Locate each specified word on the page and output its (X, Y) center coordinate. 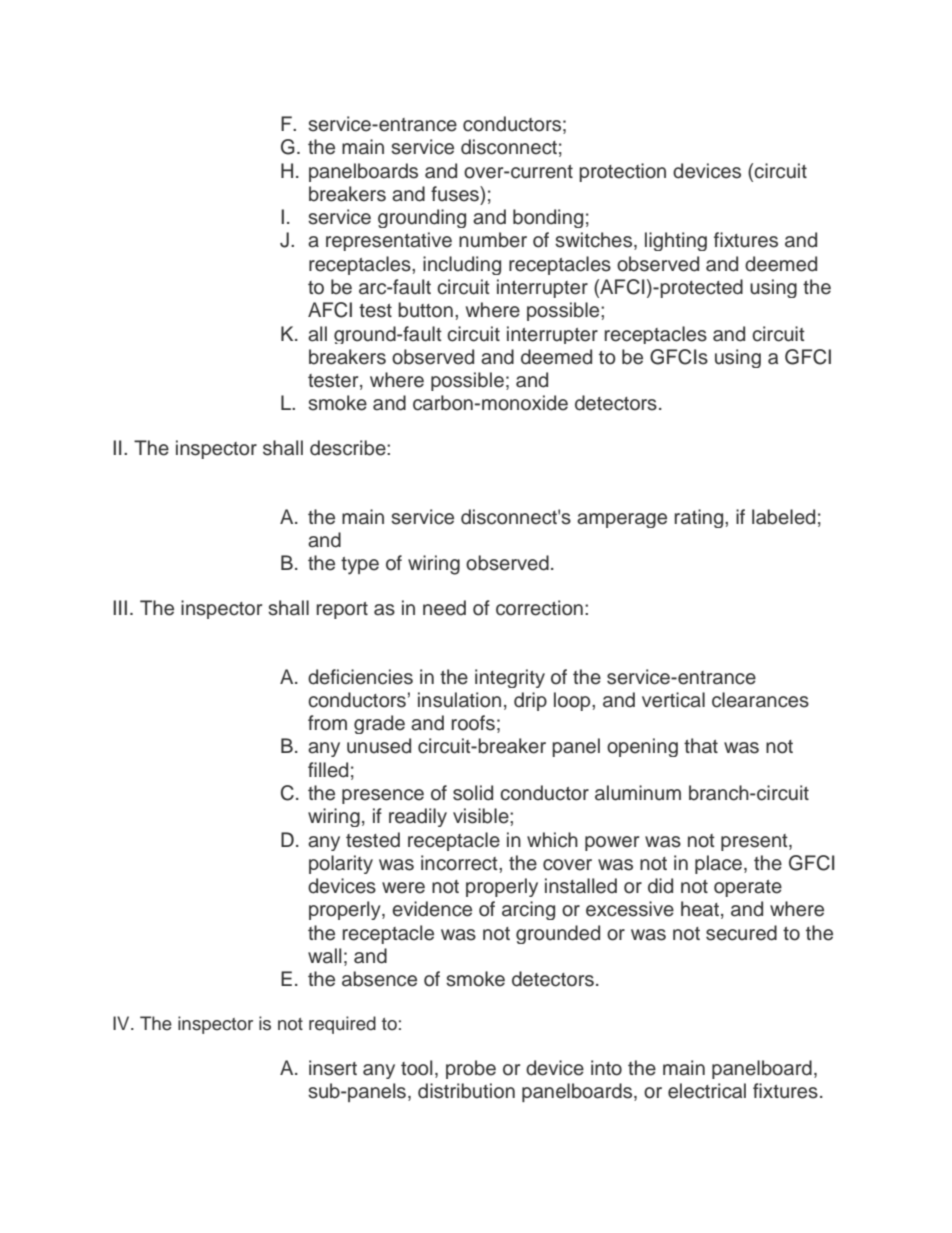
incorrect (460, 863)
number (493, 240)
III (120, 607)
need (444, 608)
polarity (341, 864)
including (462, 265)
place (718, 864)
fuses (456, 194)
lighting (676, 241)
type (360, 566)
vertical (673, 700)
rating (700, 518)
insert (333, 1068)
